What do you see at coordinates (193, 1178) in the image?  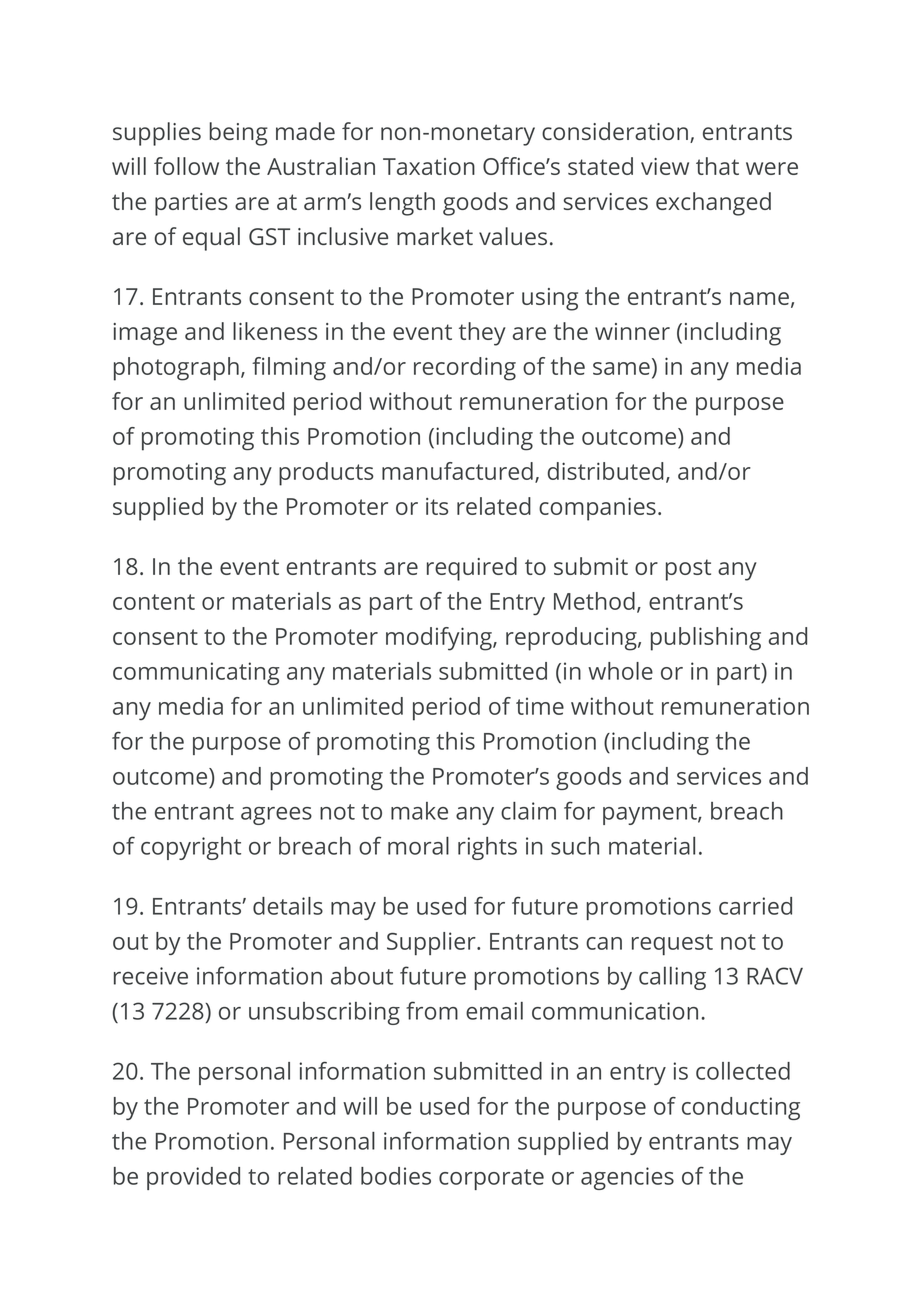 I see `provided` at bounding box center [193, 1178].
